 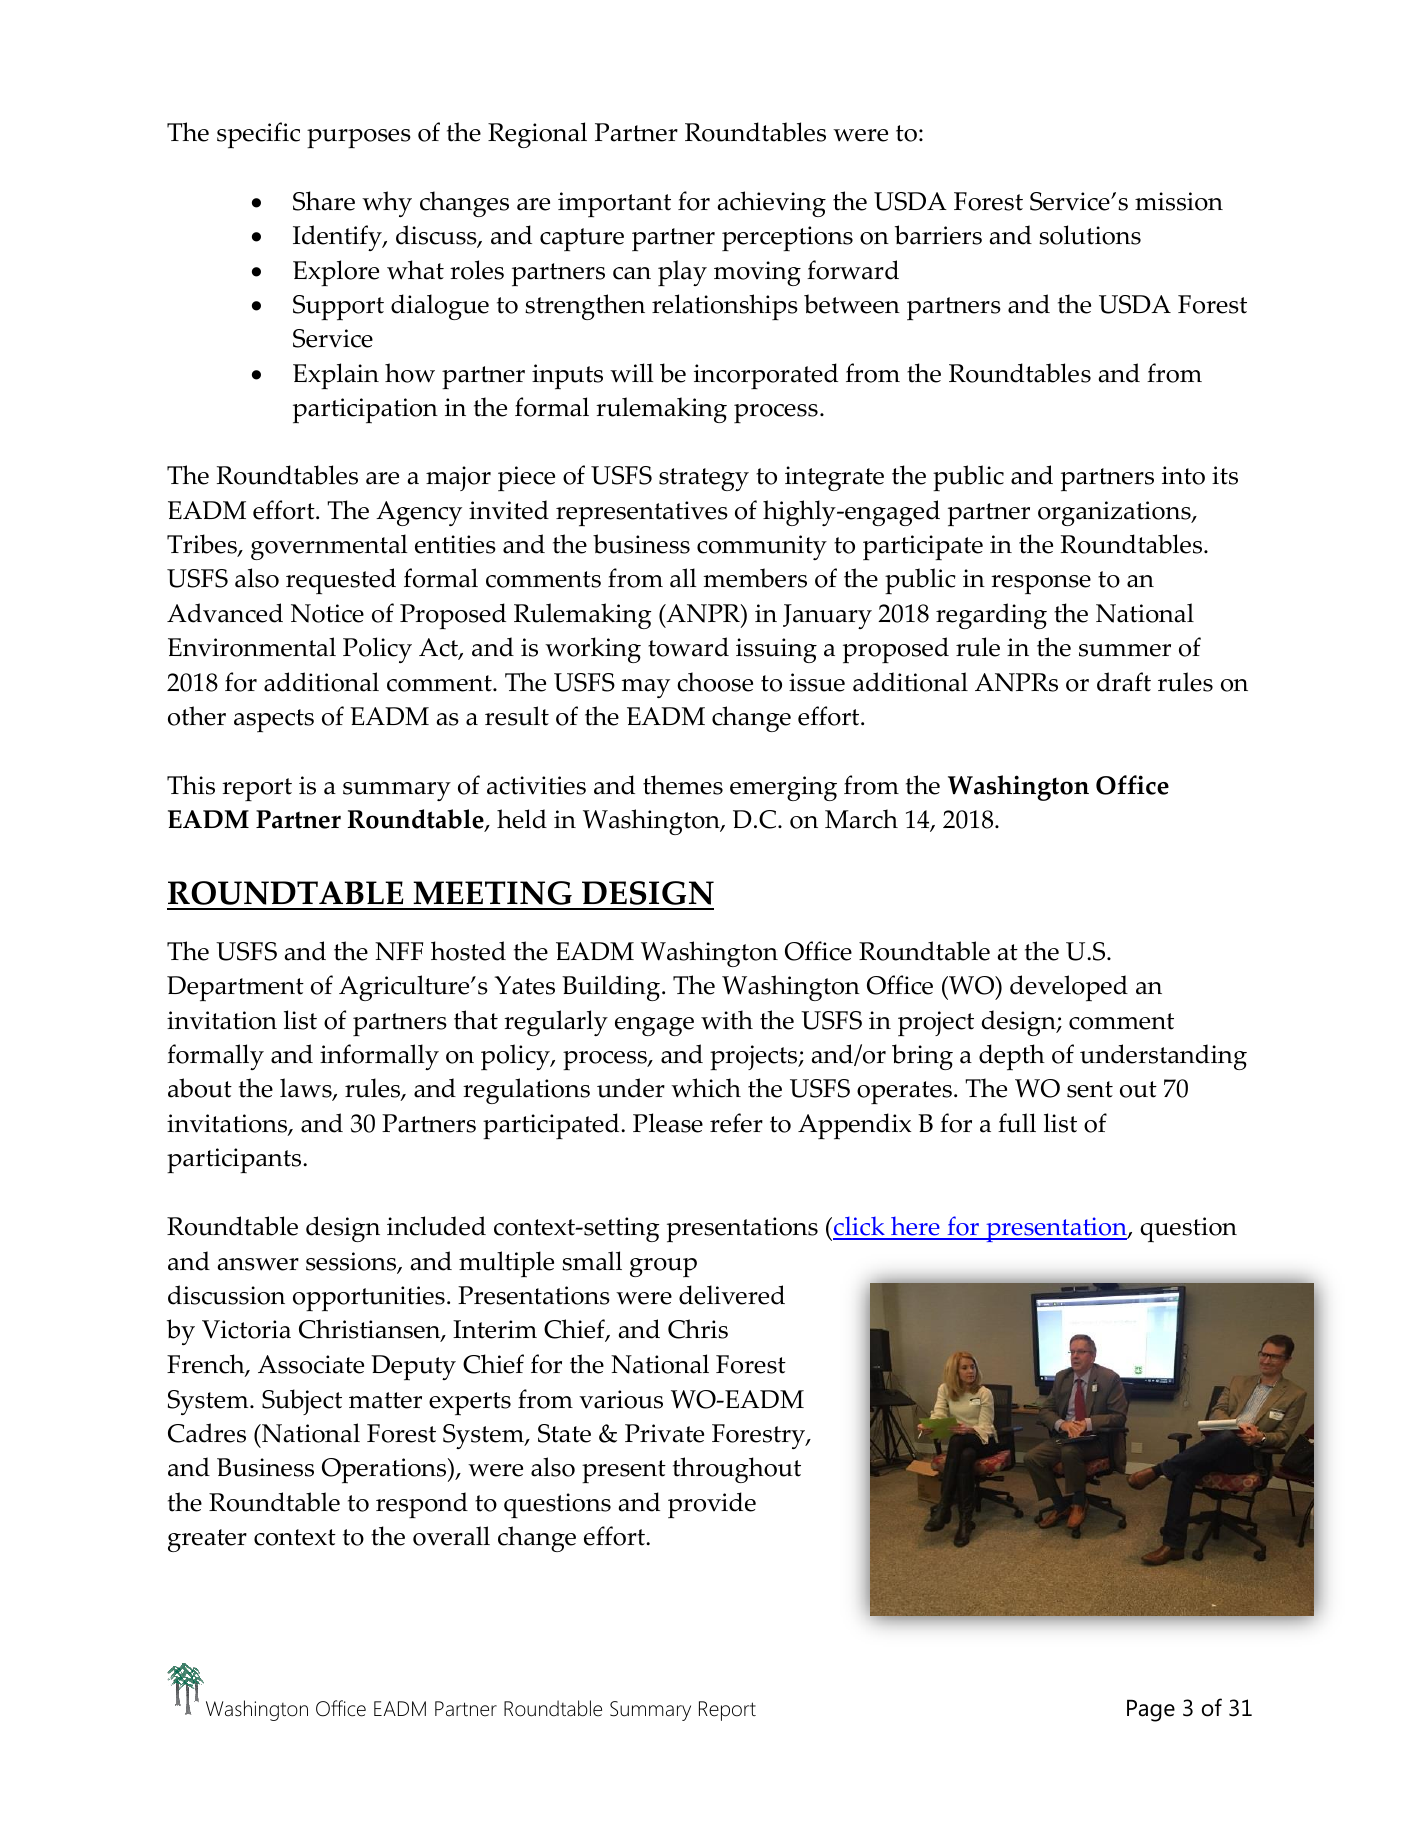 What do you see at coordinates (324, 201) in the image?
I see `Share` at bounding box center [324, 201].
